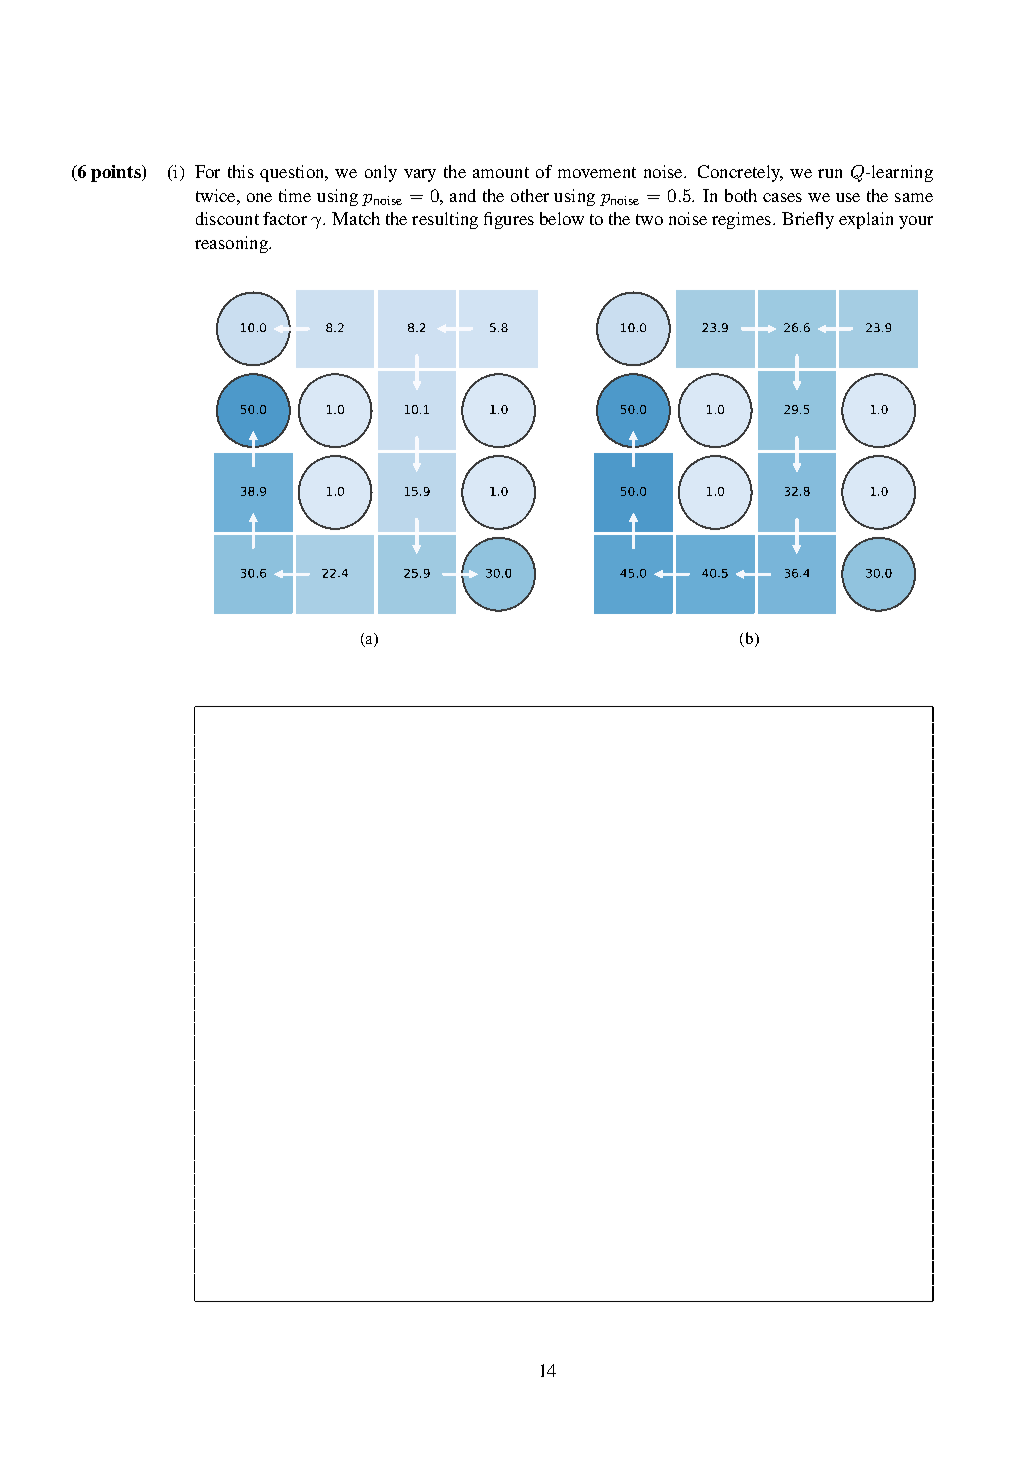  What do you see at coordinates (830, 173) in the screenshot?
I see `run` at bounding box center [830, 173].
